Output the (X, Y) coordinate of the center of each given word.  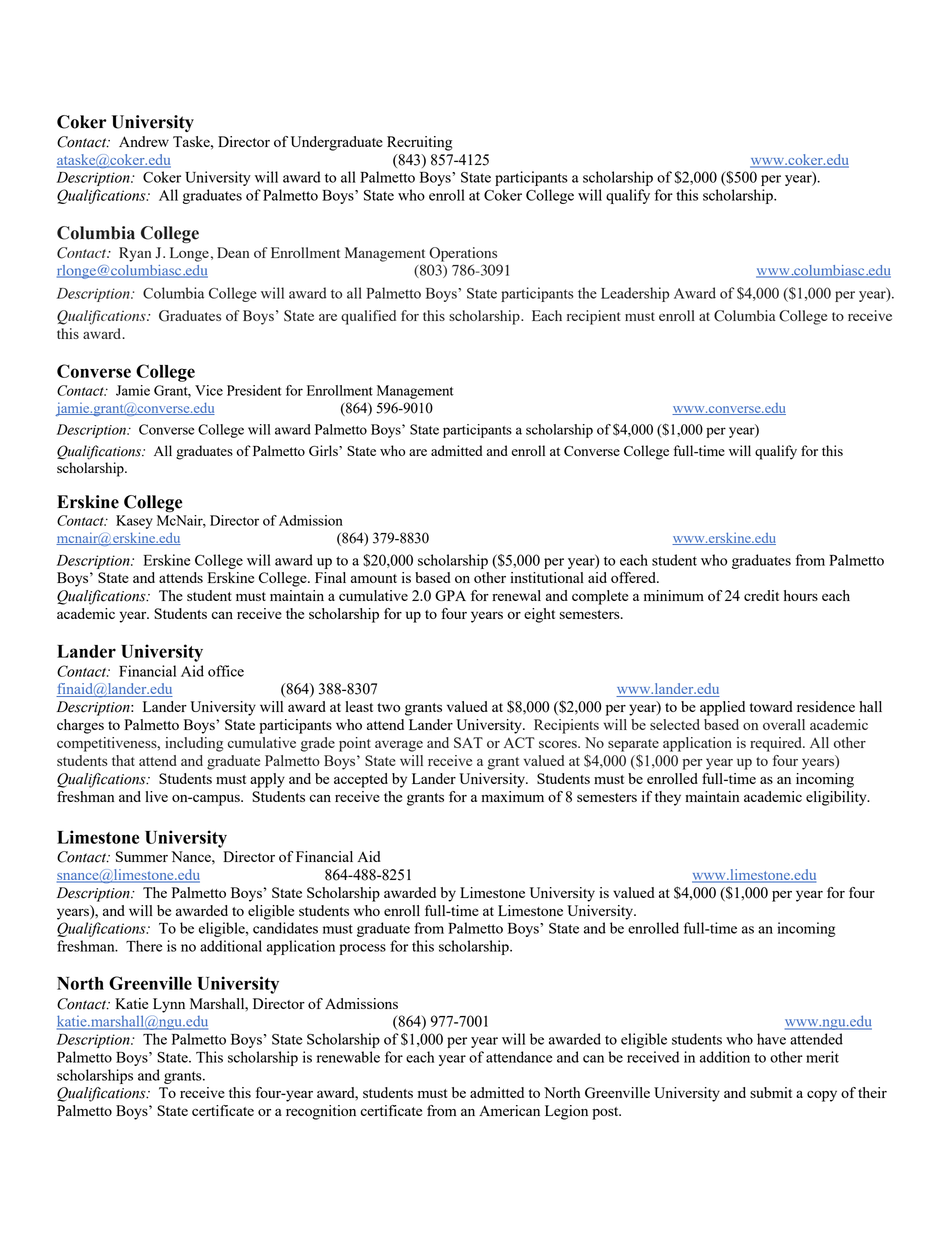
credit (761, 595)
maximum (512, 796)
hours (801, 595)
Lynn (169, 1005)
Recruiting (420, 143)
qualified (368, 317)
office (226, 671)
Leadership (635, 294)
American (509, 1110)
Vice (209, 390)
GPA (450, 595)
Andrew (144, 141)
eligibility (837, 798)
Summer (142, 856)
